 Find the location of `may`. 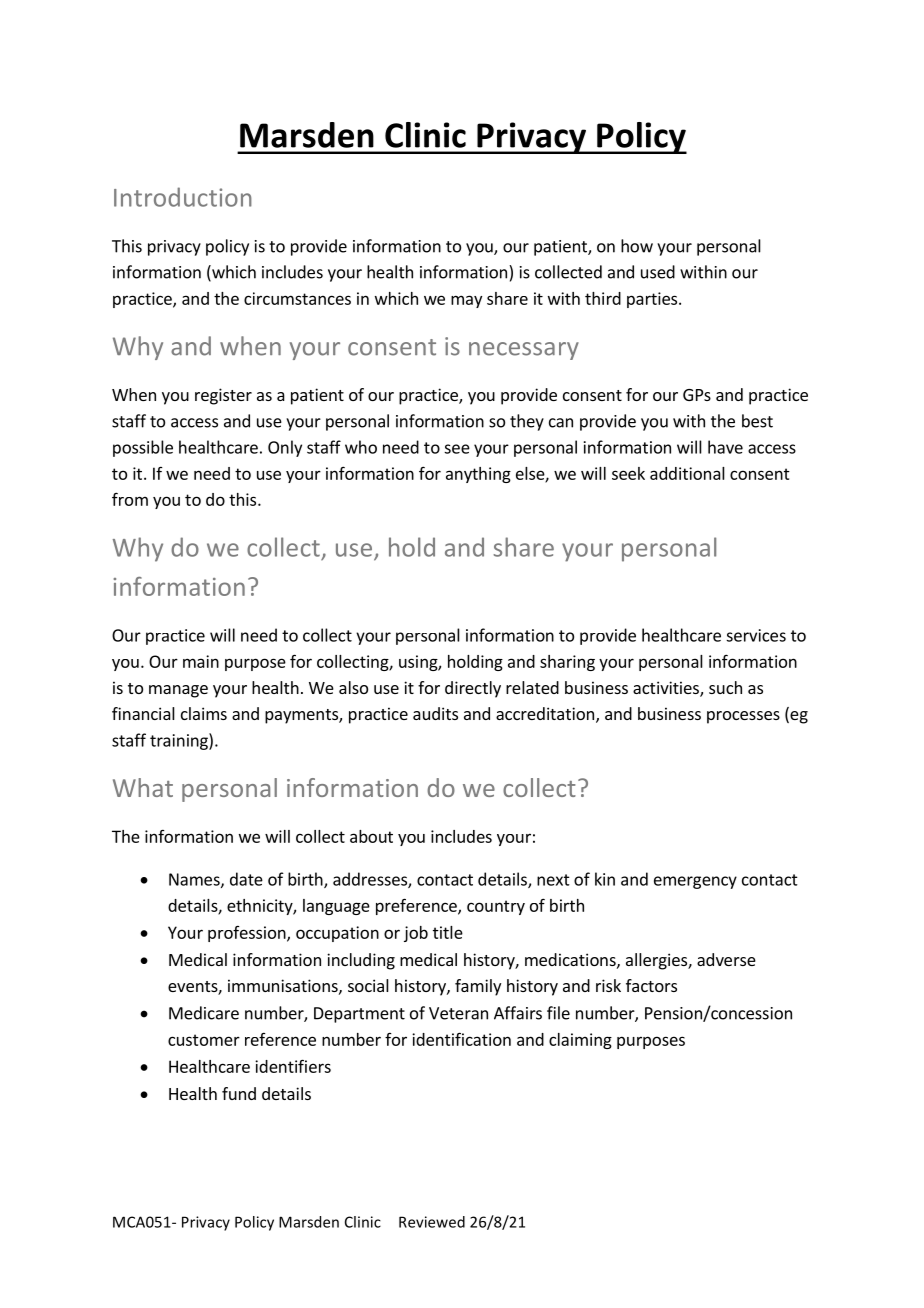

may is located at coordinates (466, 301).
